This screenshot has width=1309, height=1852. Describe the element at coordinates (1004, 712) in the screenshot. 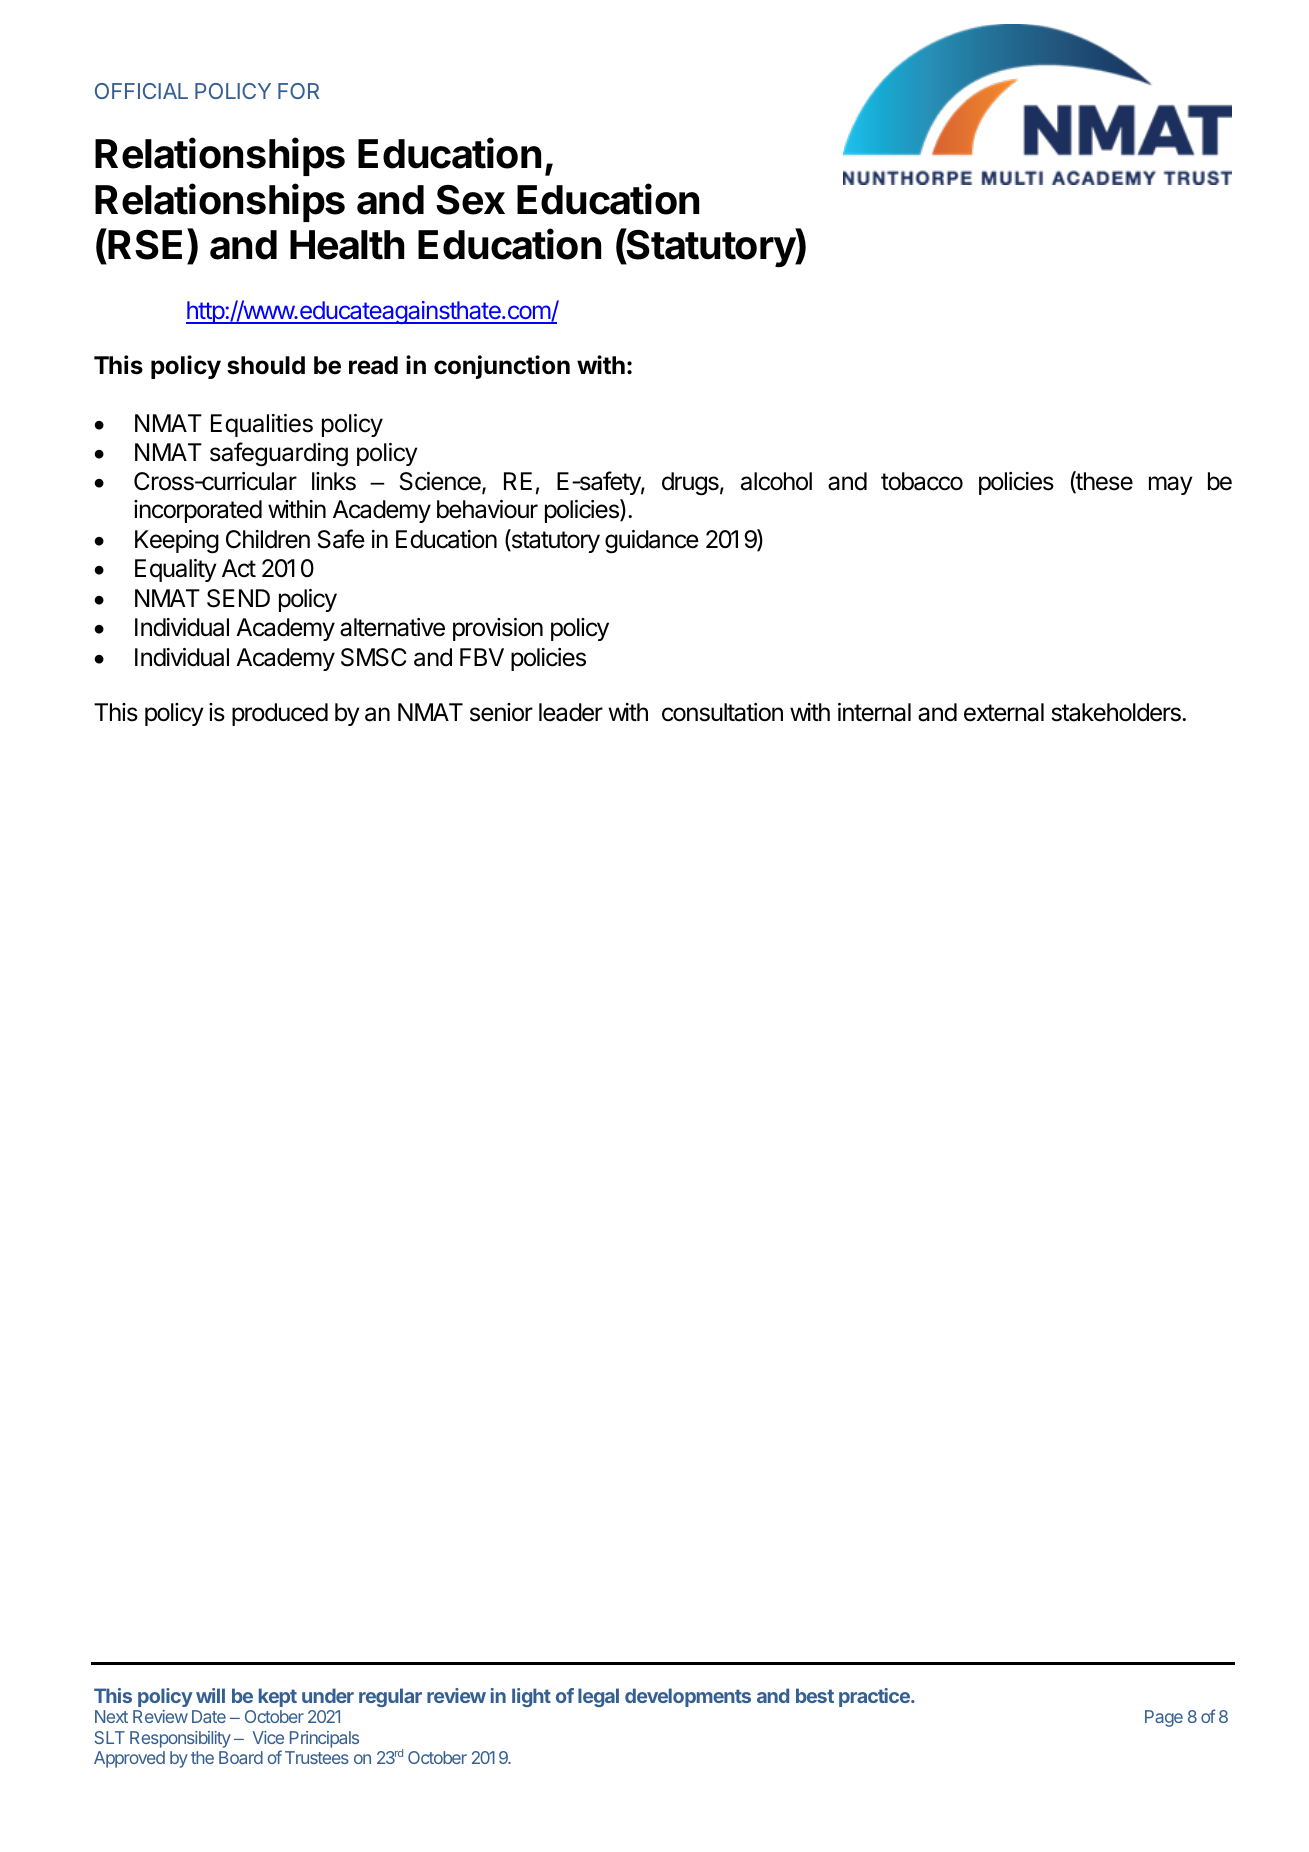

I see `external` at that location.
